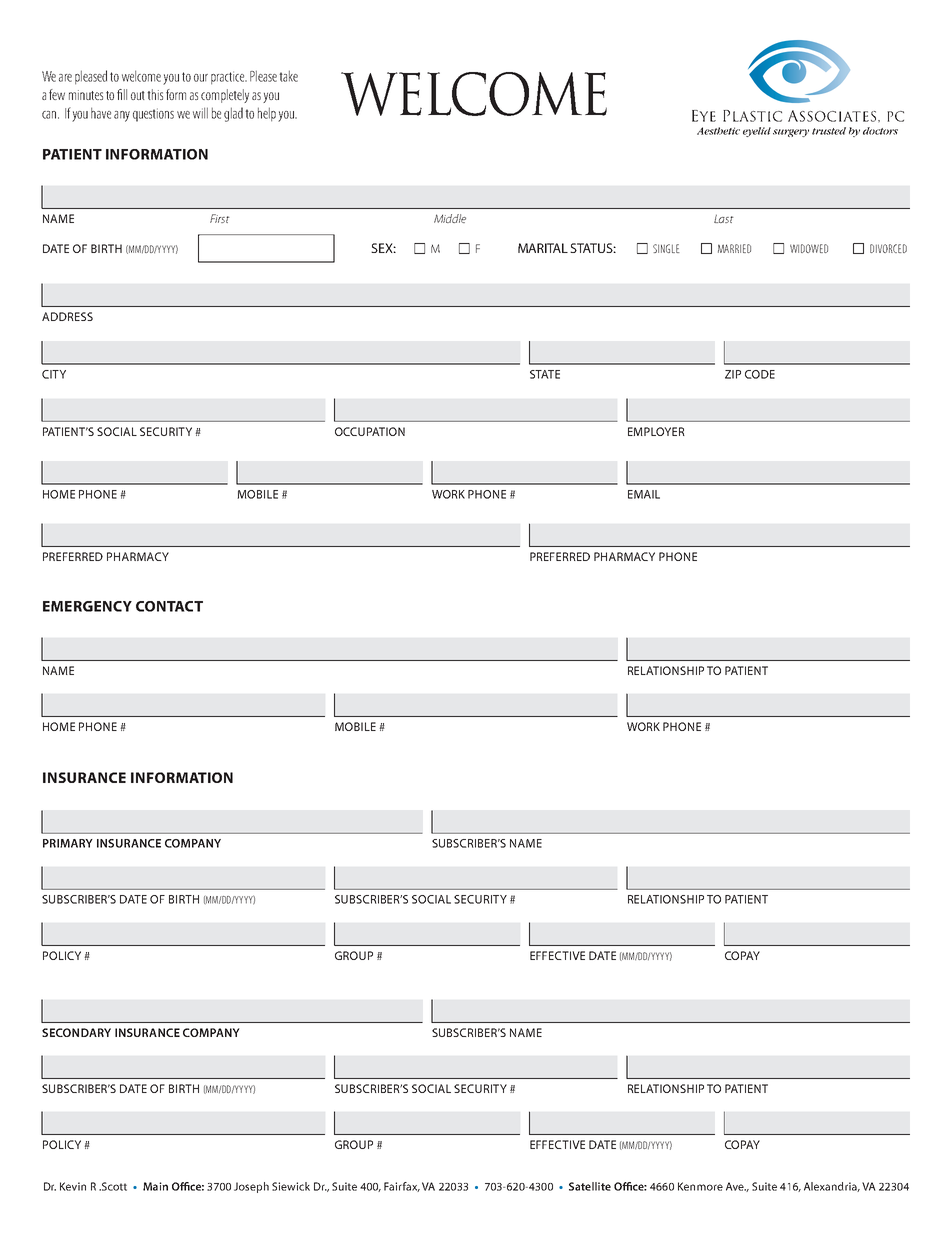 The width and height of the page is (952, 1233). What do you see at coordinates (155, 1186) in the page?
I see `Main` at bounding box center [155, 1186].
